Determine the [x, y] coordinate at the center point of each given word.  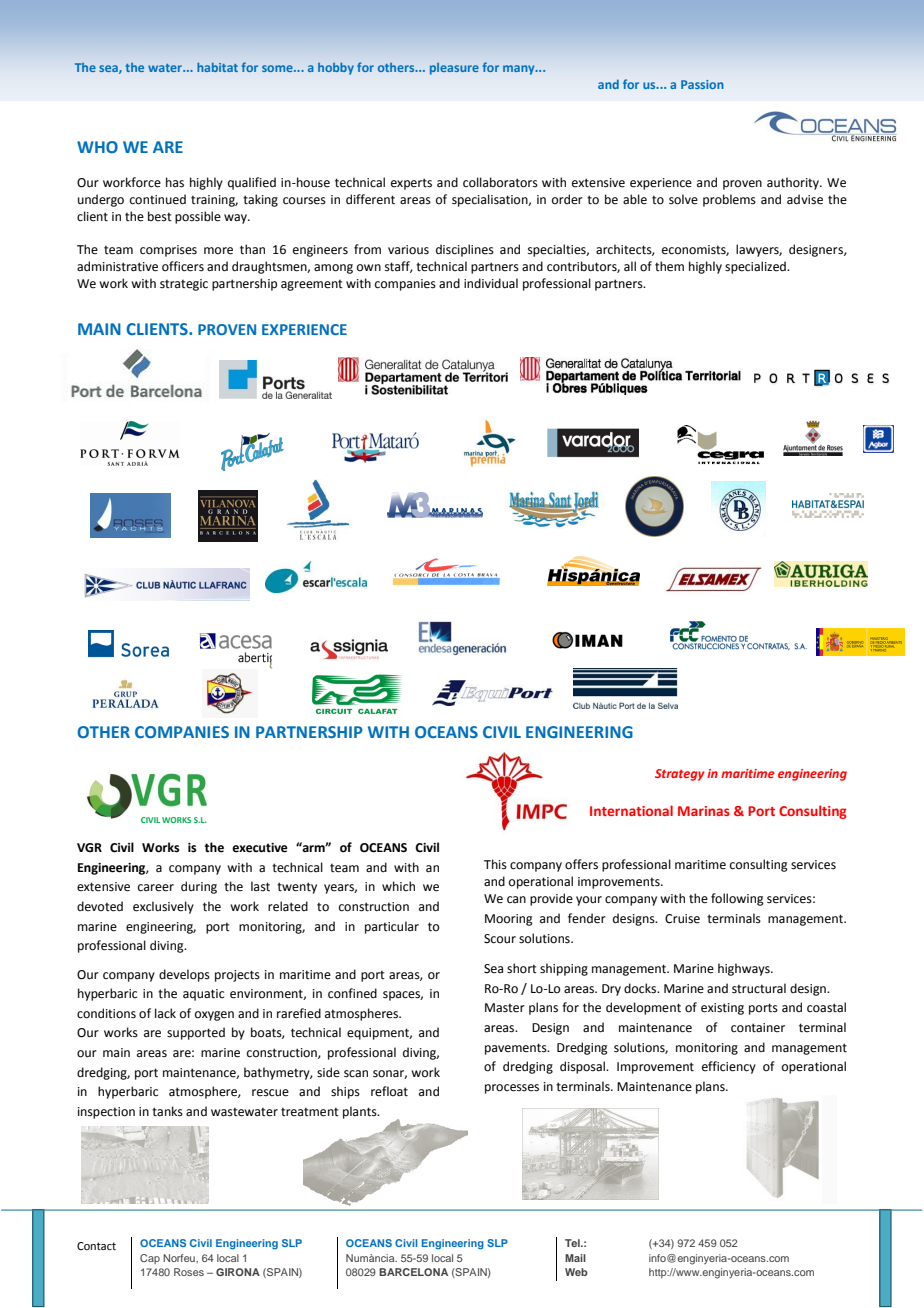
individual [491, 283]
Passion [702, 84]
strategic [184, 285]
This [495, 864]
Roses [189, 1272]
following [737, 899]
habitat [217, 67]
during [199, 887]
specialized [756, 267]
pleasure [454, 69]
